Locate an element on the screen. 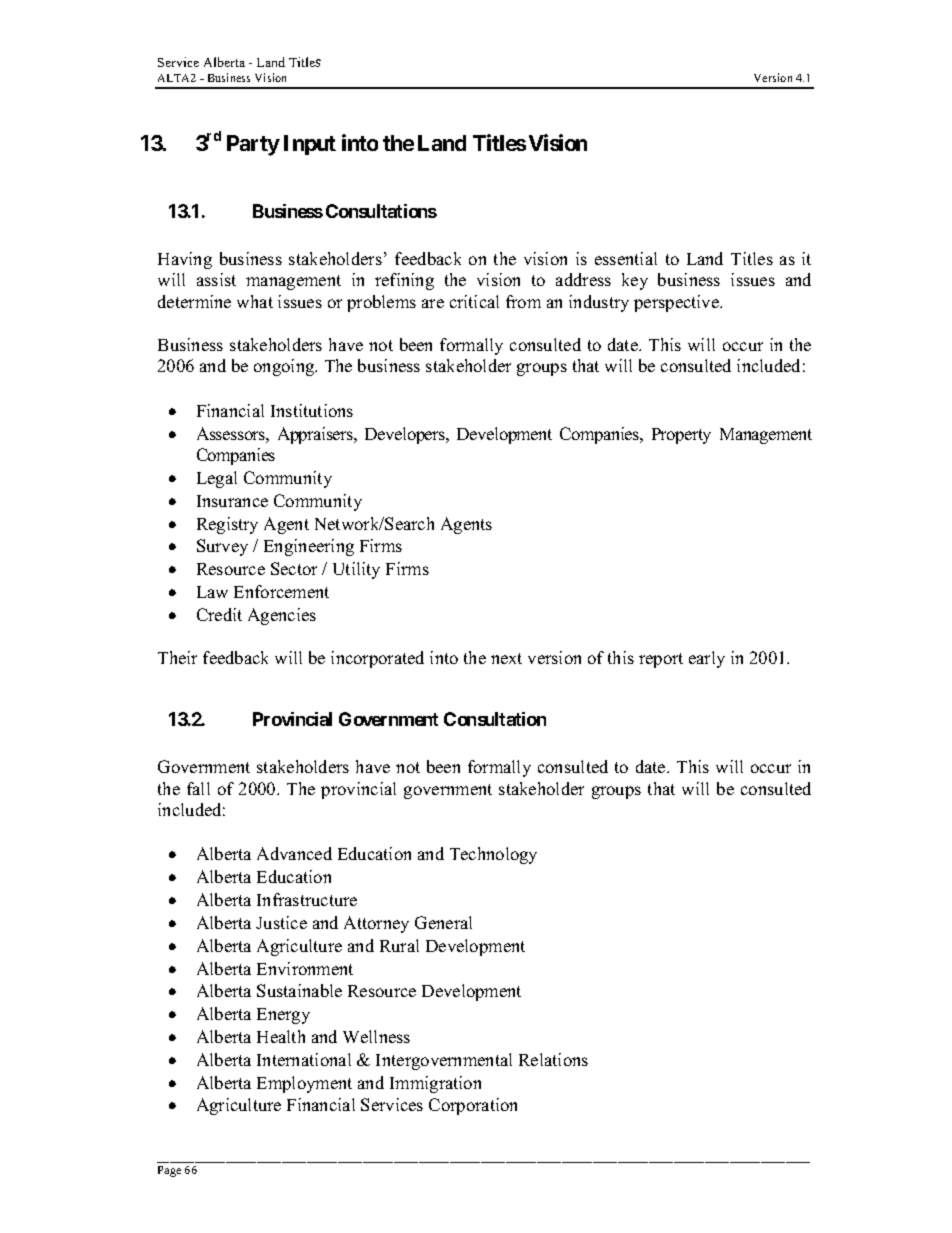  essential is located at coordinates (626, 258).
